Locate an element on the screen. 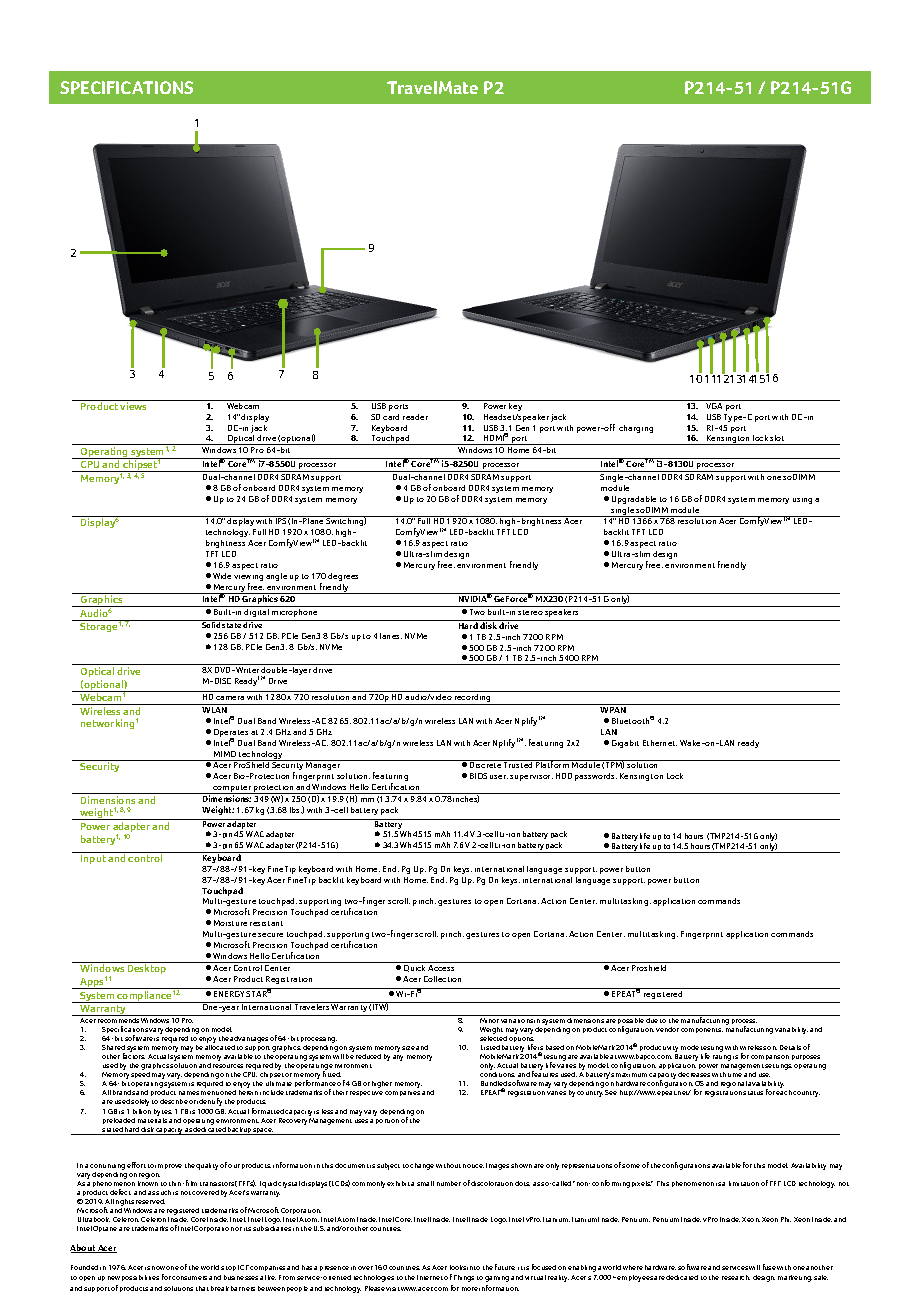 This screenshot has height=1308, width=924. reader is located at coordinates (415, 417).
